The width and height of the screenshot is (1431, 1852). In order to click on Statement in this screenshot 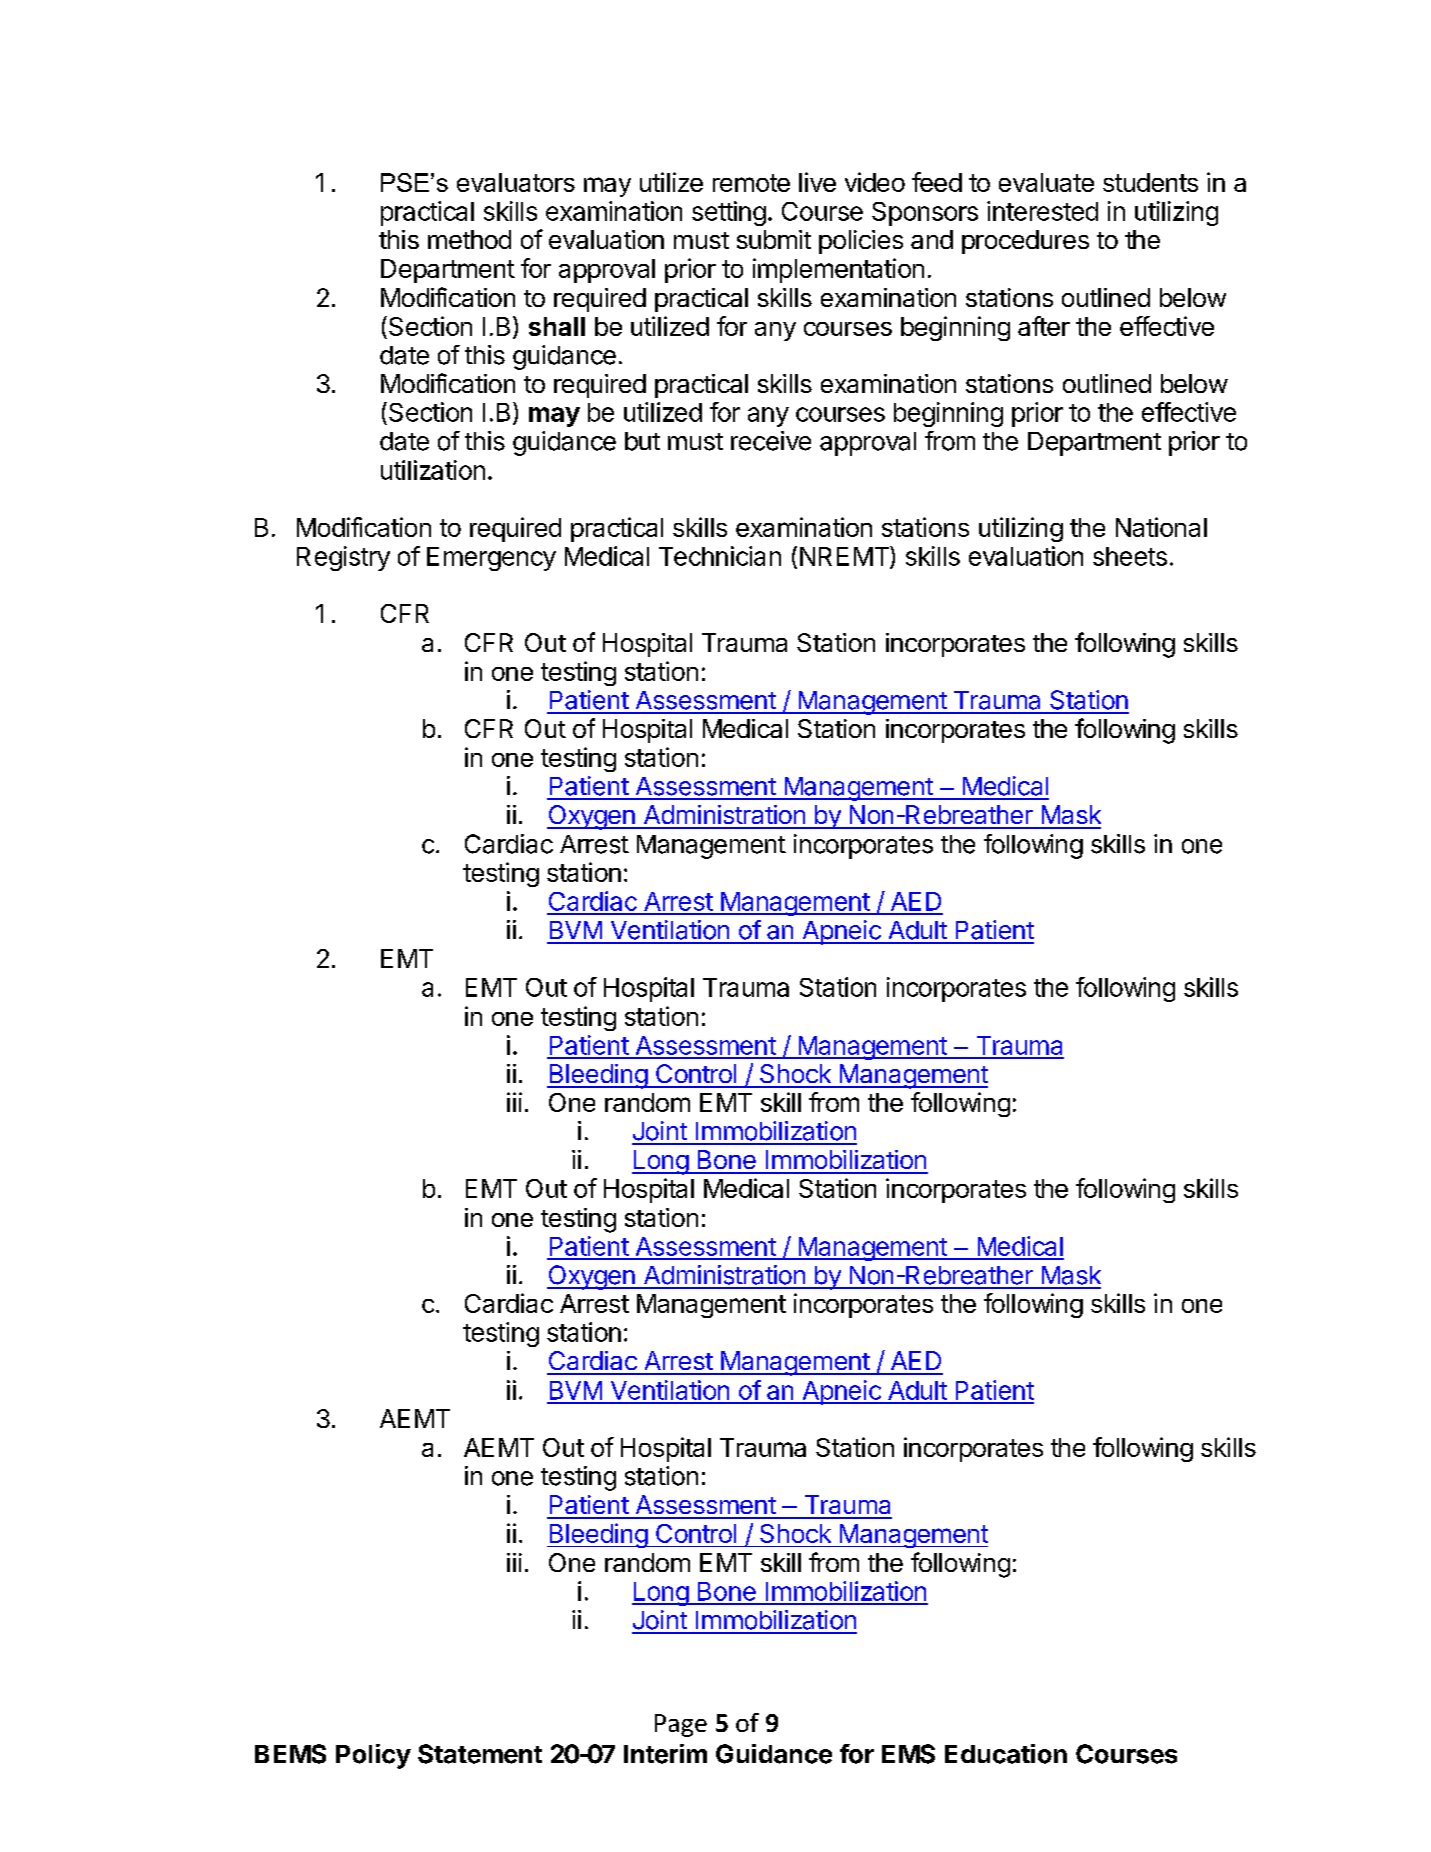, I will do `click(480, 1754)`.
